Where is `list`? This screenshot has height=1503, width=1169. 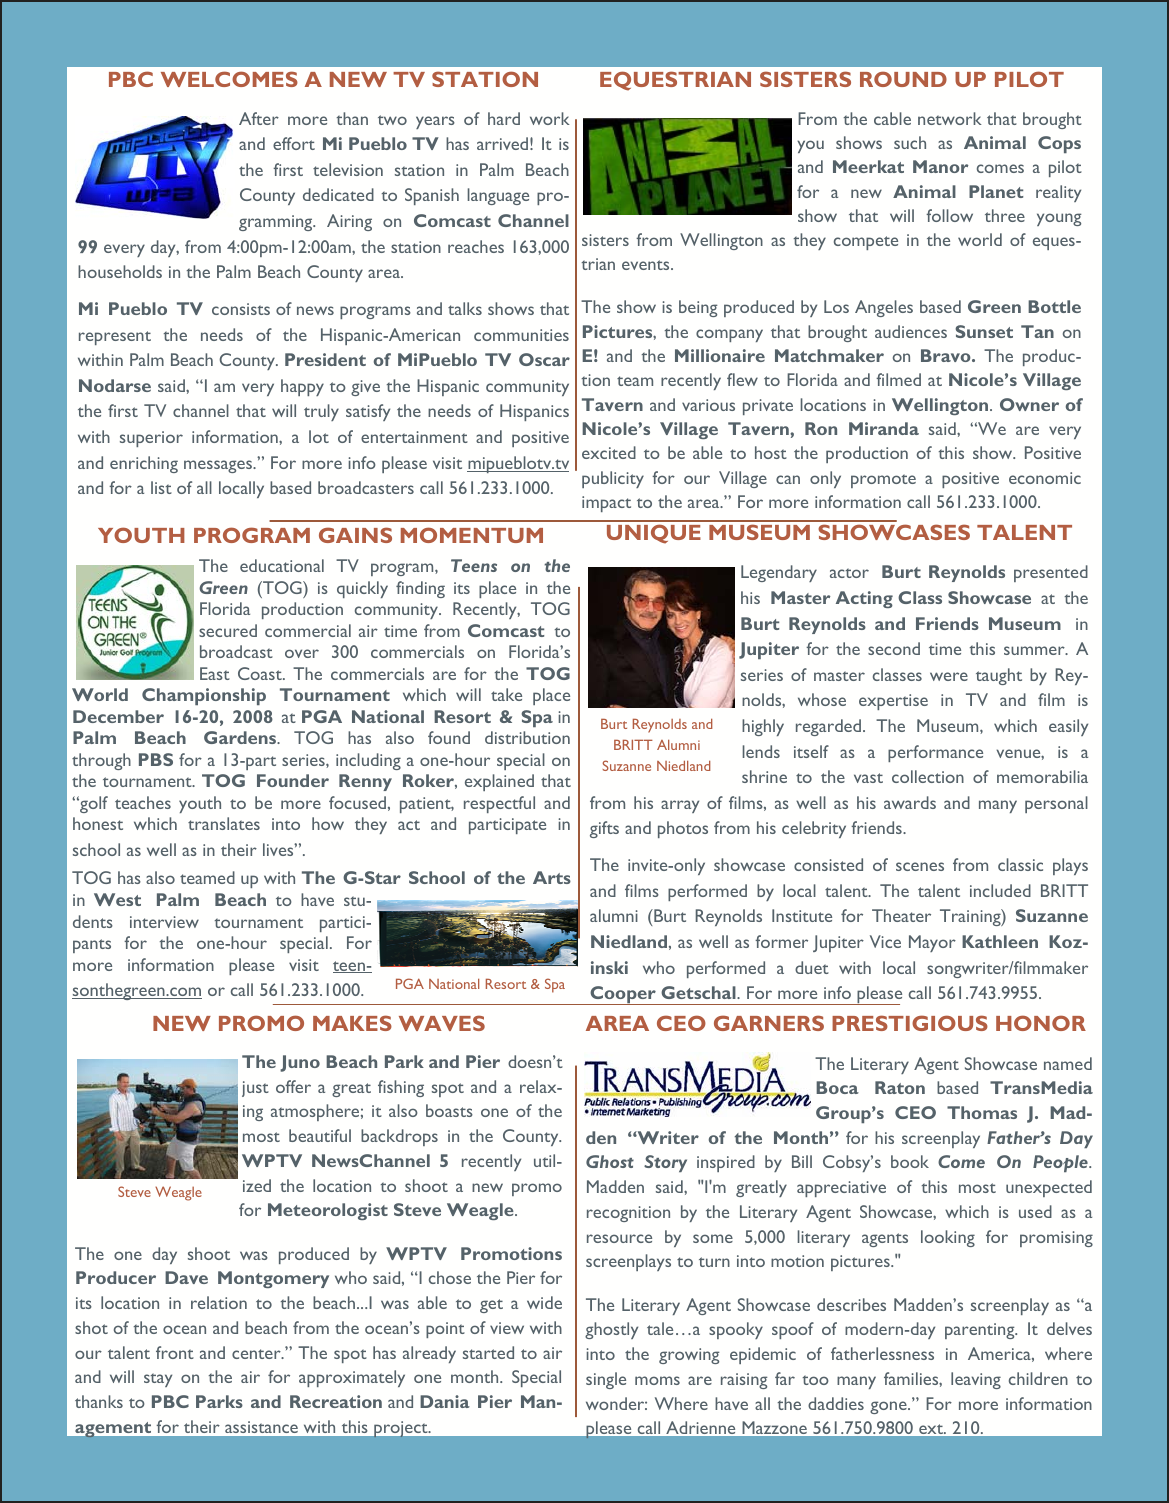
list is located at coordinates (161, 487).
